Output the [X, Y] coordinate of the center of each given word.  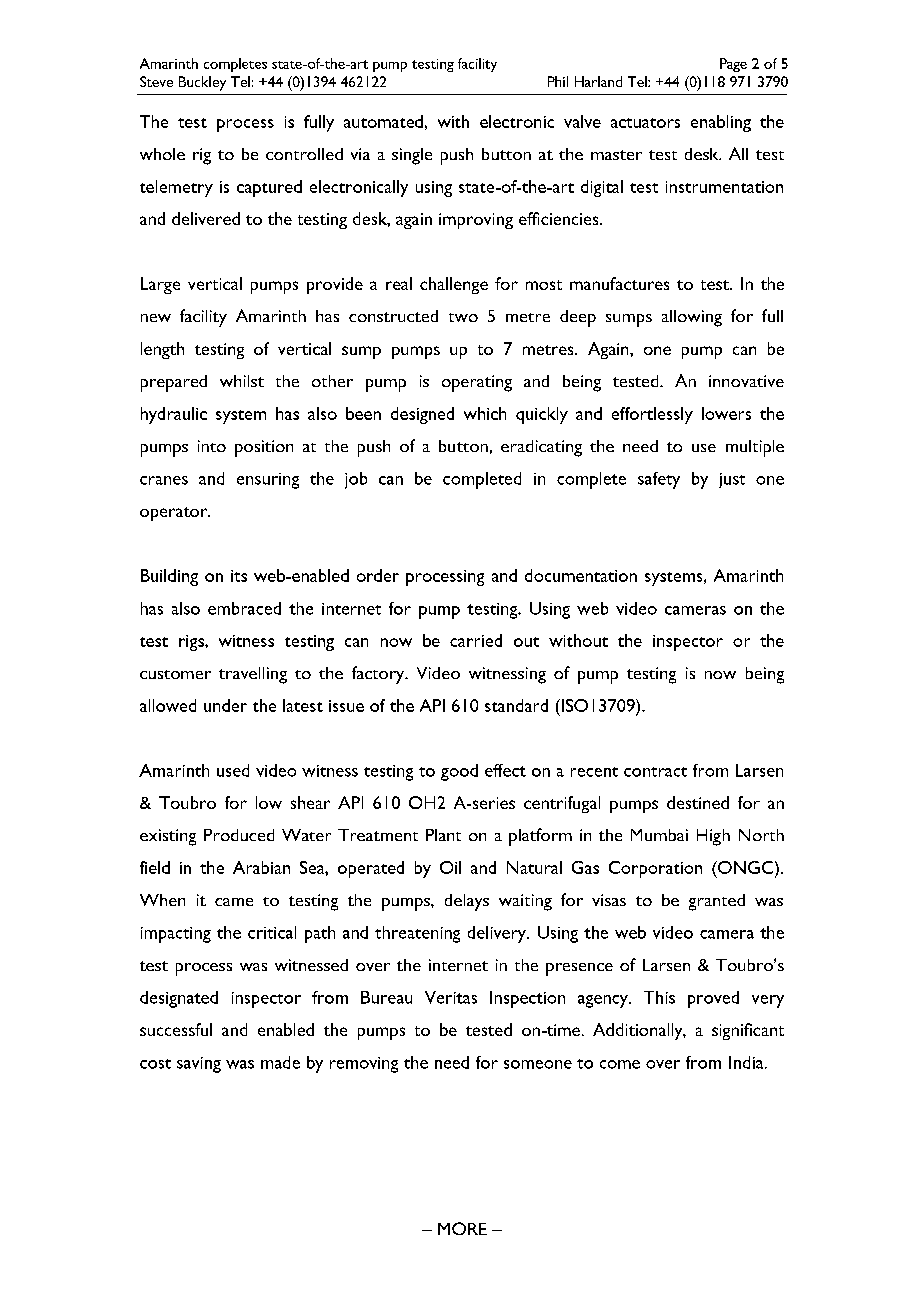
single [412, 156]
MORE [462, 1228]
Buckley [202, 83]
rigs [192, 643]
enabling [721, 123]
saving [199, 1065]
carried [476, 640]
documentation [581, 575]
